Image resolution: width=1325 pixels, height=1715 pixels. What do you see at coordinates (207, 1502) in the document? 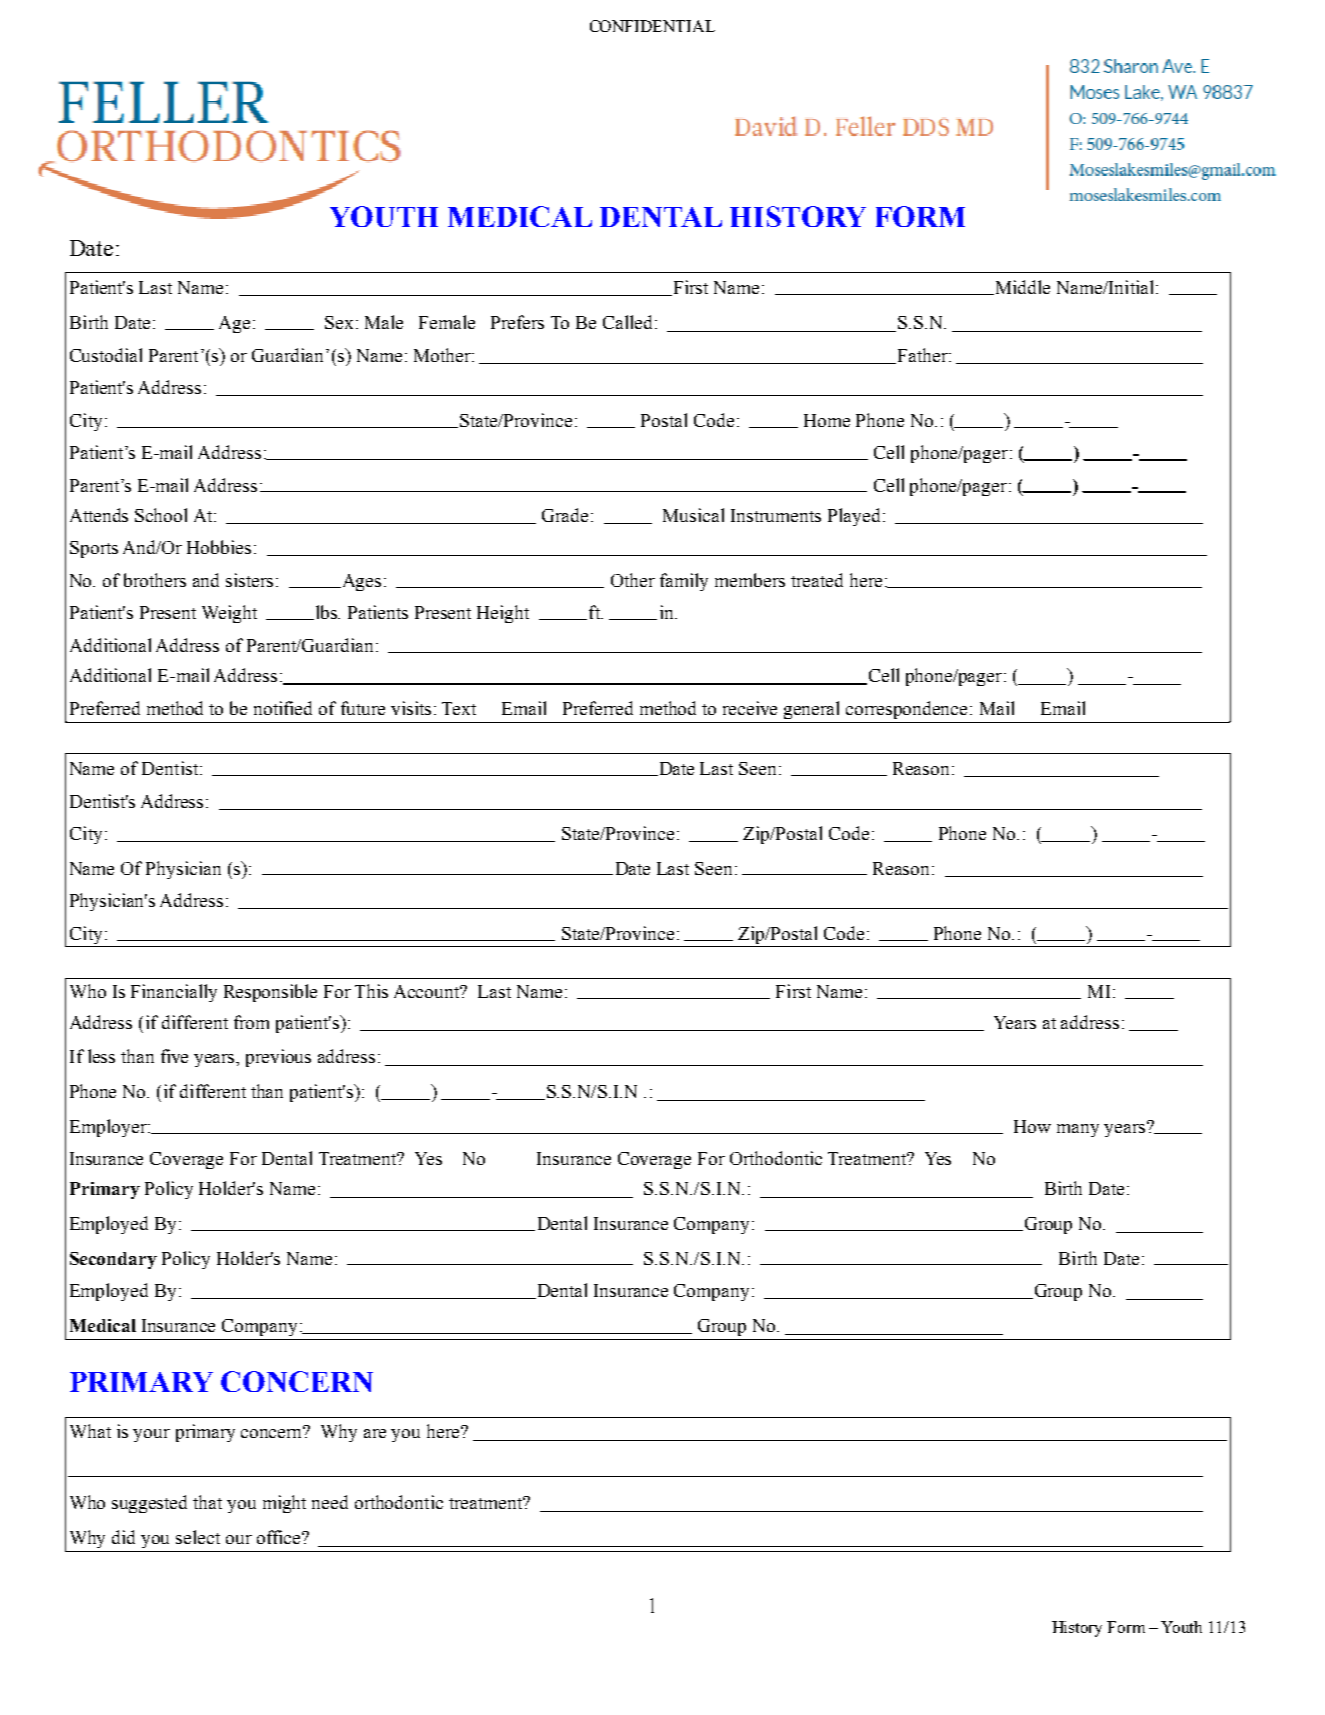
I see `that` at bounding box center [207, 1502].
